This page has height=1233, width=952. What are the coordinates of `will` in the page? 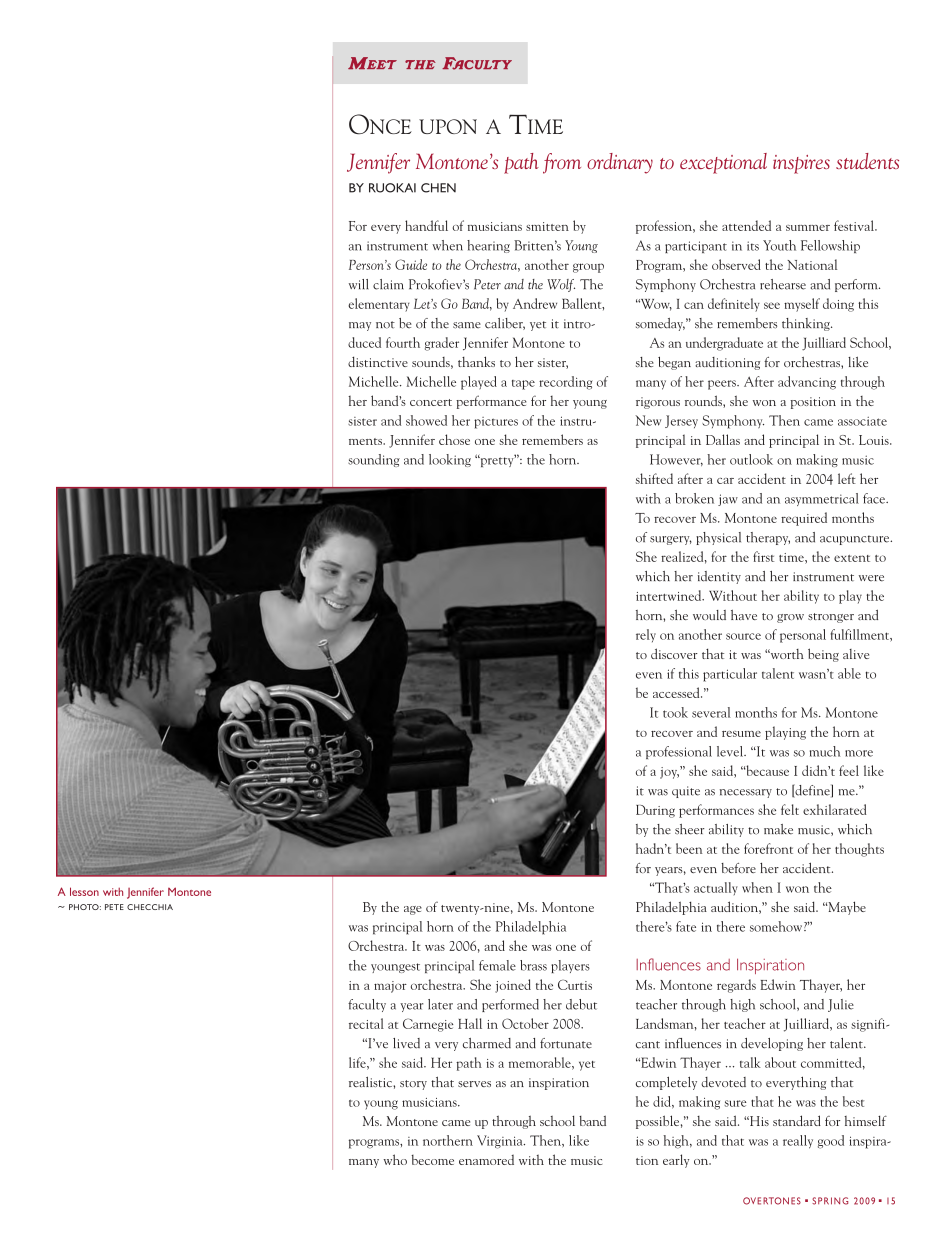 It's located at (359, 284).
